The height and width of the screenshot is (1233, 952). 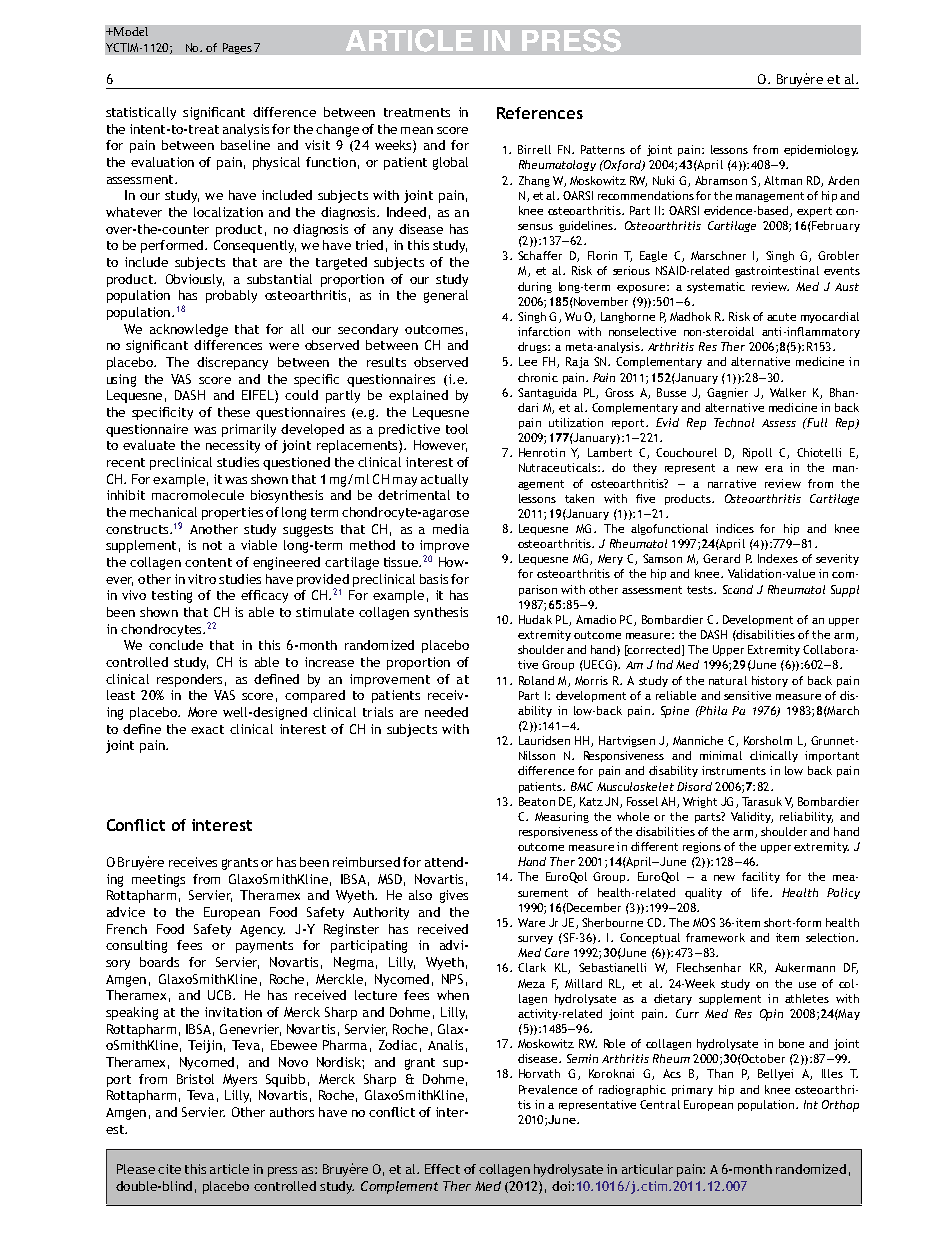 What do you see at coordinates (761, 877) in the screenshot?
I see `facility` at bounding box center [761, 877].
